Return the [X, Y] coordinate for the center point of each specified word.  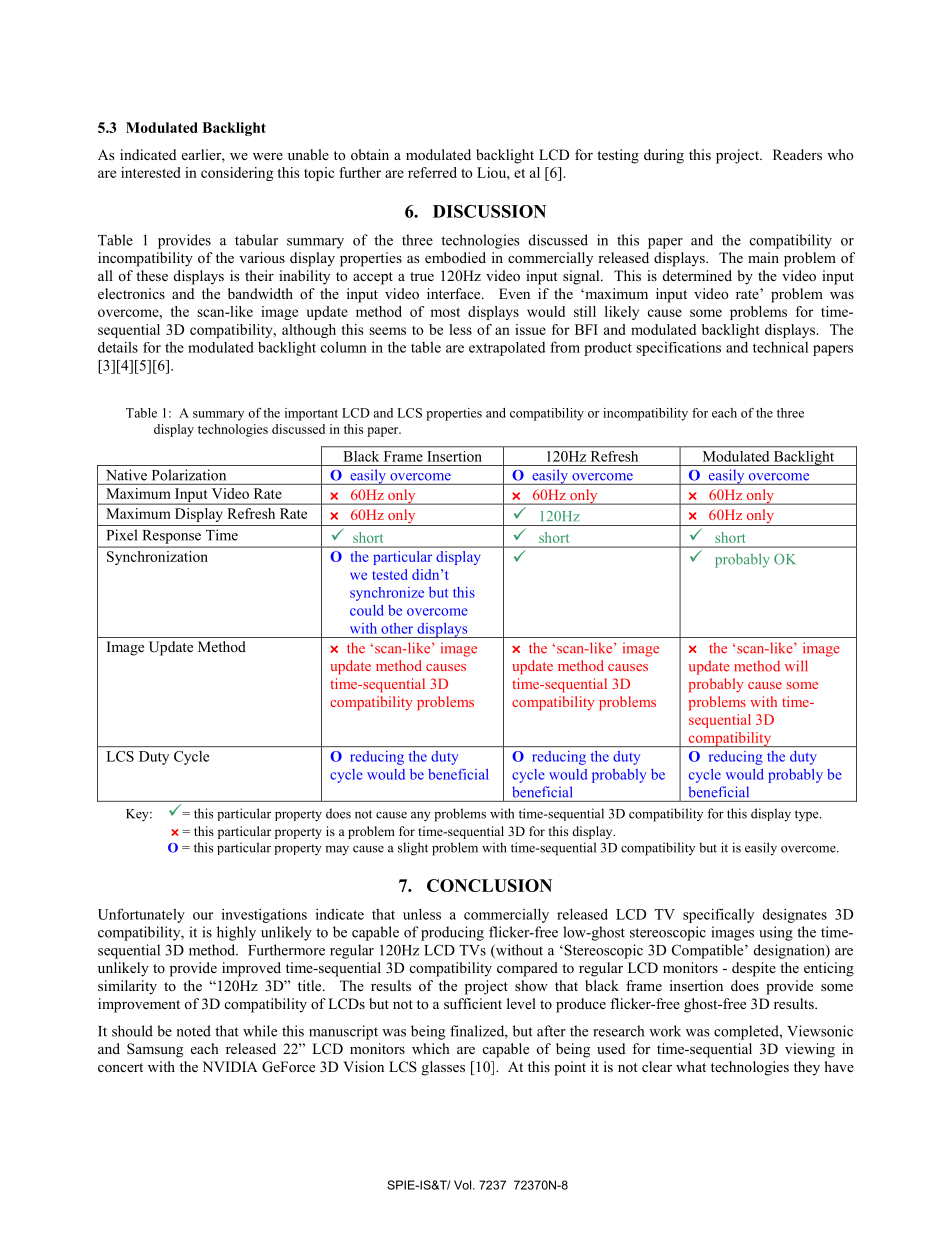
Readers [797, 154]
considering [237, 174]
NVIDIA [230, 1066]
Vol [464, 1185]
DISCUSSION [489, 211]
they [807, 1068]
